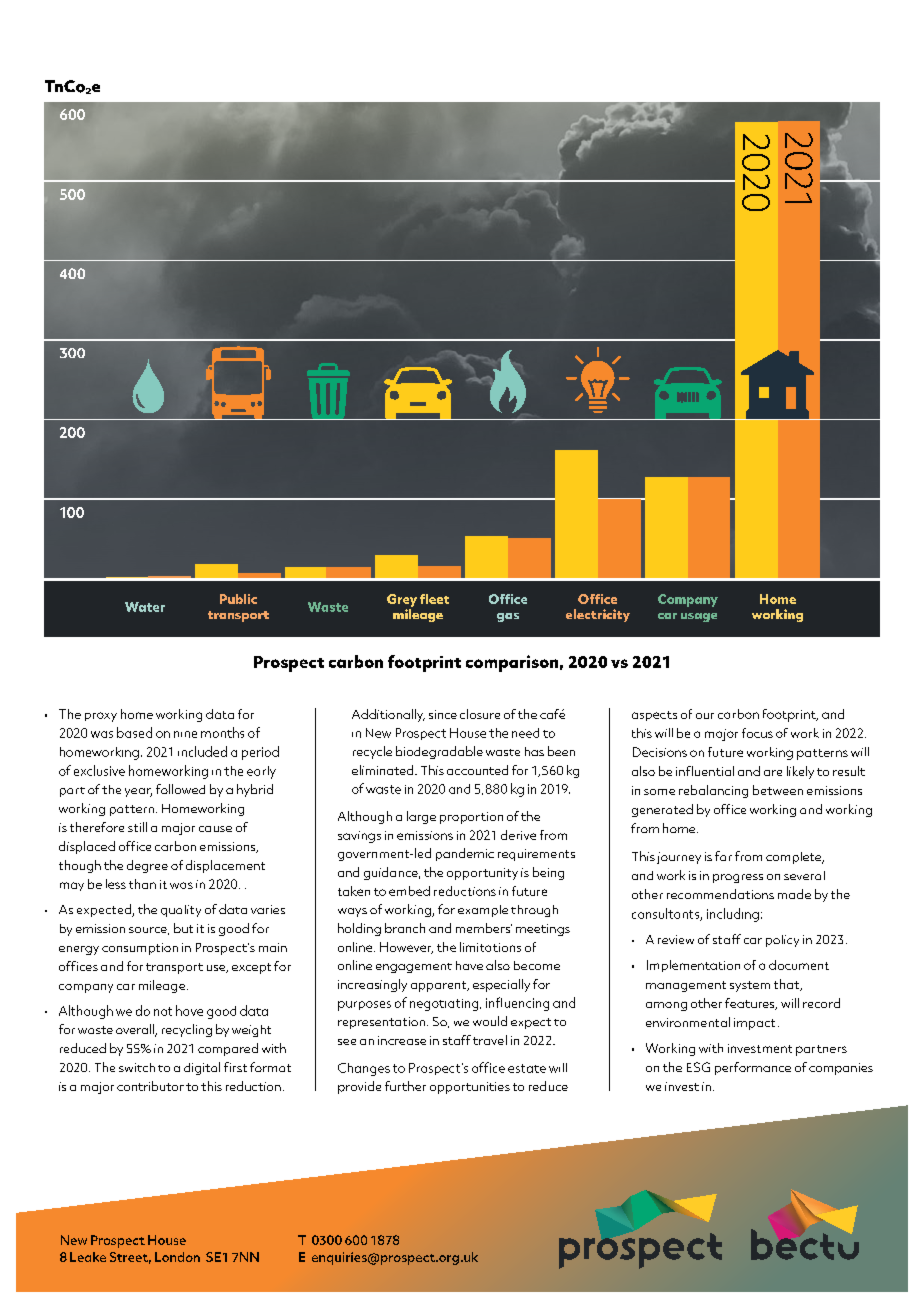 The image size is (924, 1308). Describe the element at coordinates (484, 928) in the image. I see `members` at that location.
